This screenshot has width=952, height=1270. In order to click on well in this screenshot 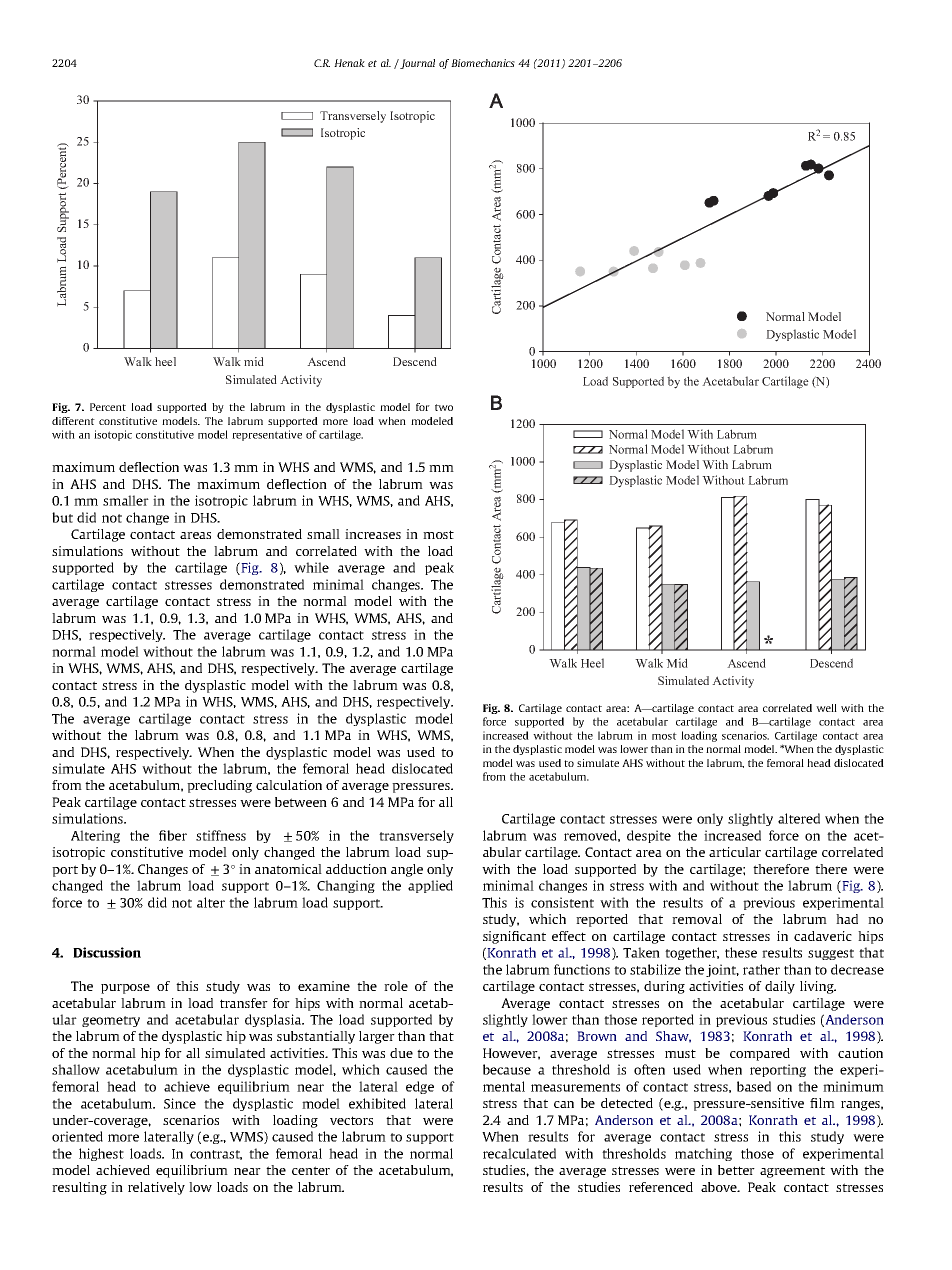, I will do `click(826, 708)`.
